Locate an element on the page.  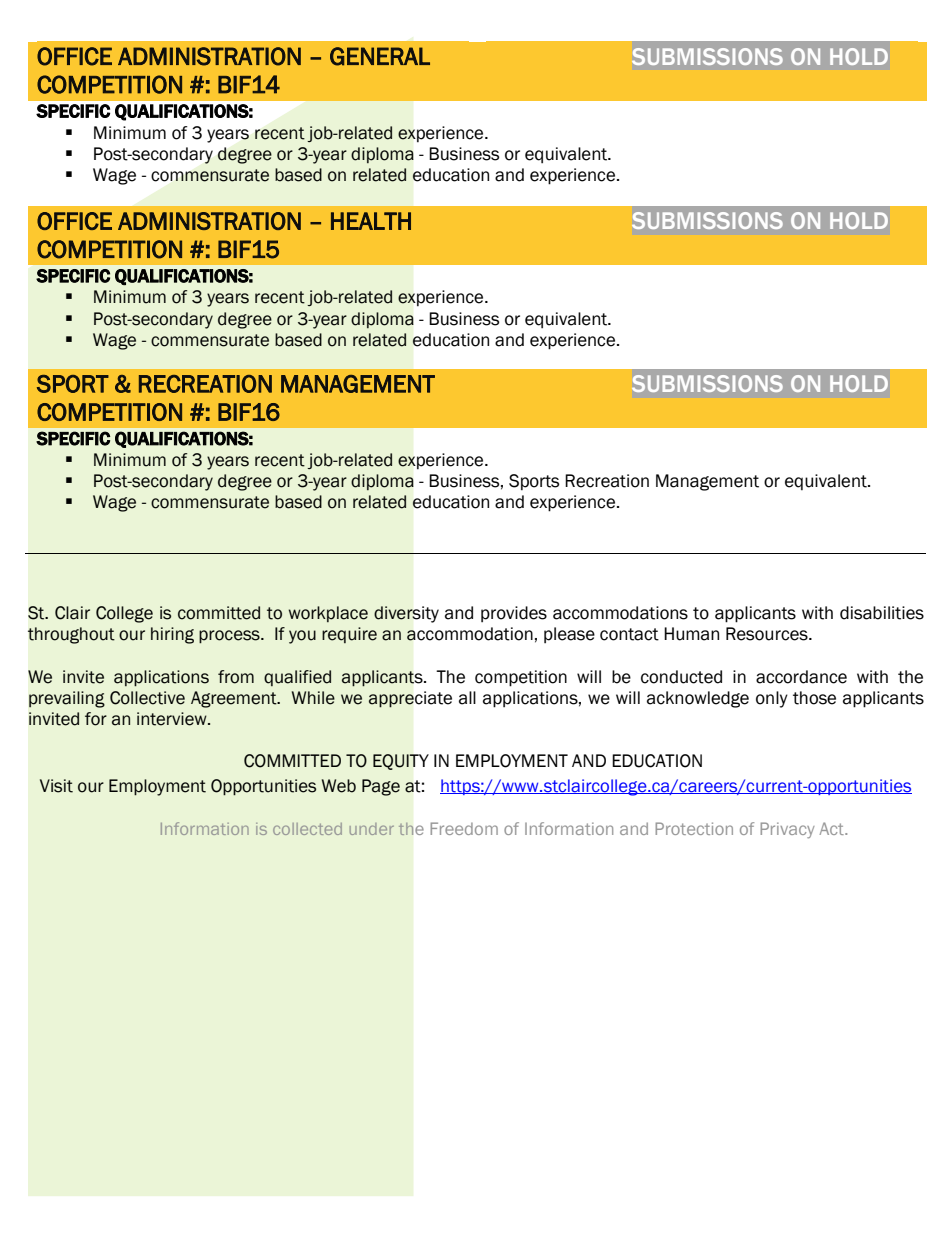
disabilities is located at coordinates (882, 613).
